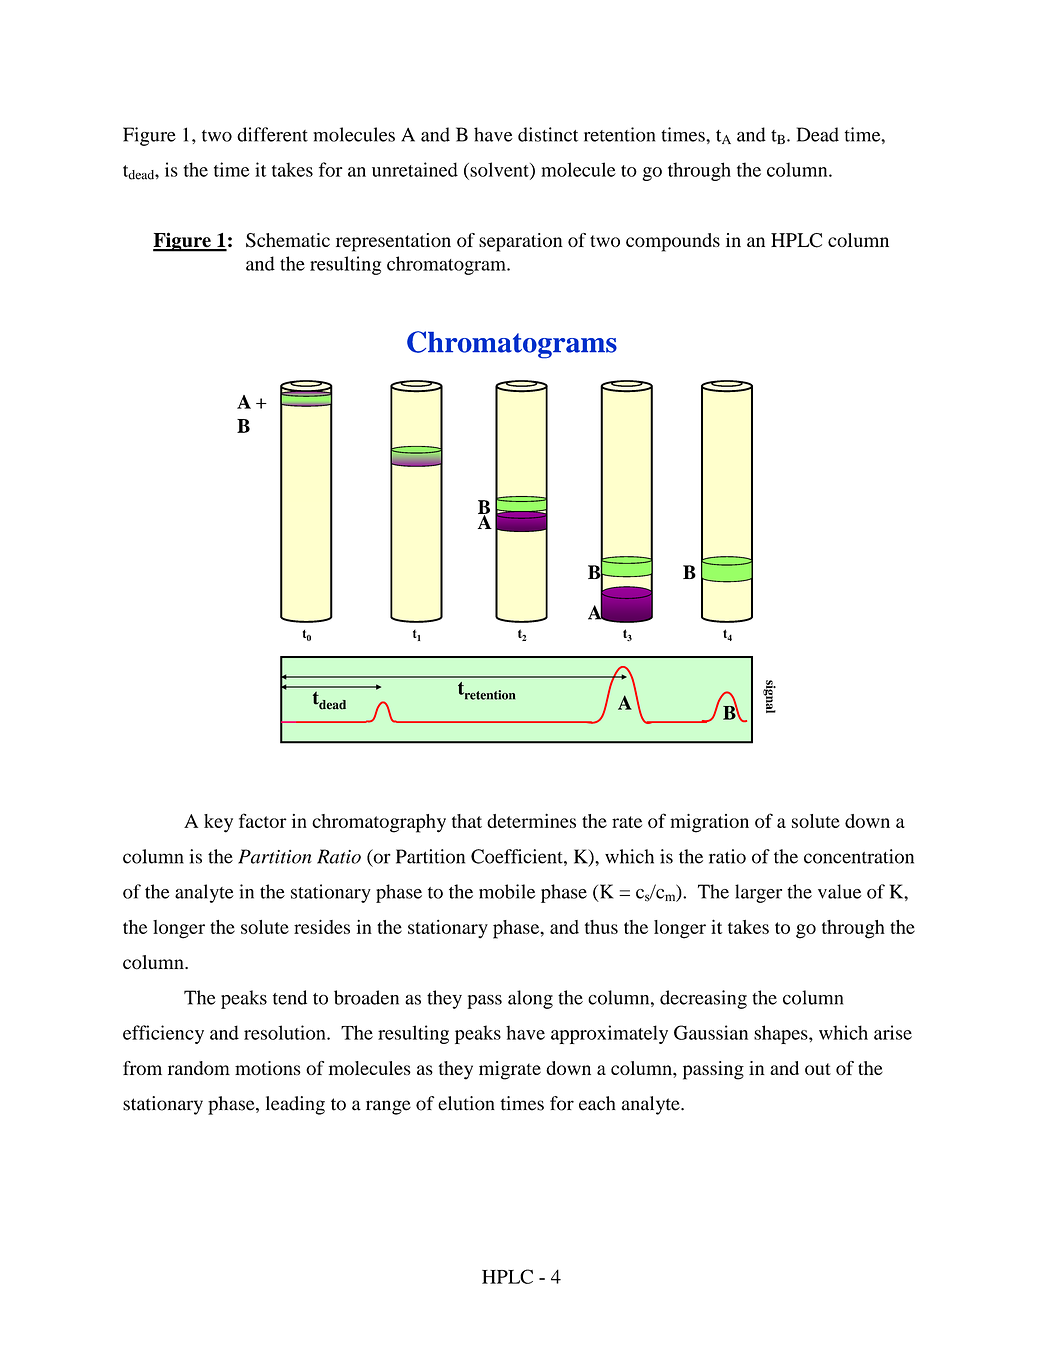 The height and width of the page is (1350, 1043). I want to click on different, so click(272, 134).
